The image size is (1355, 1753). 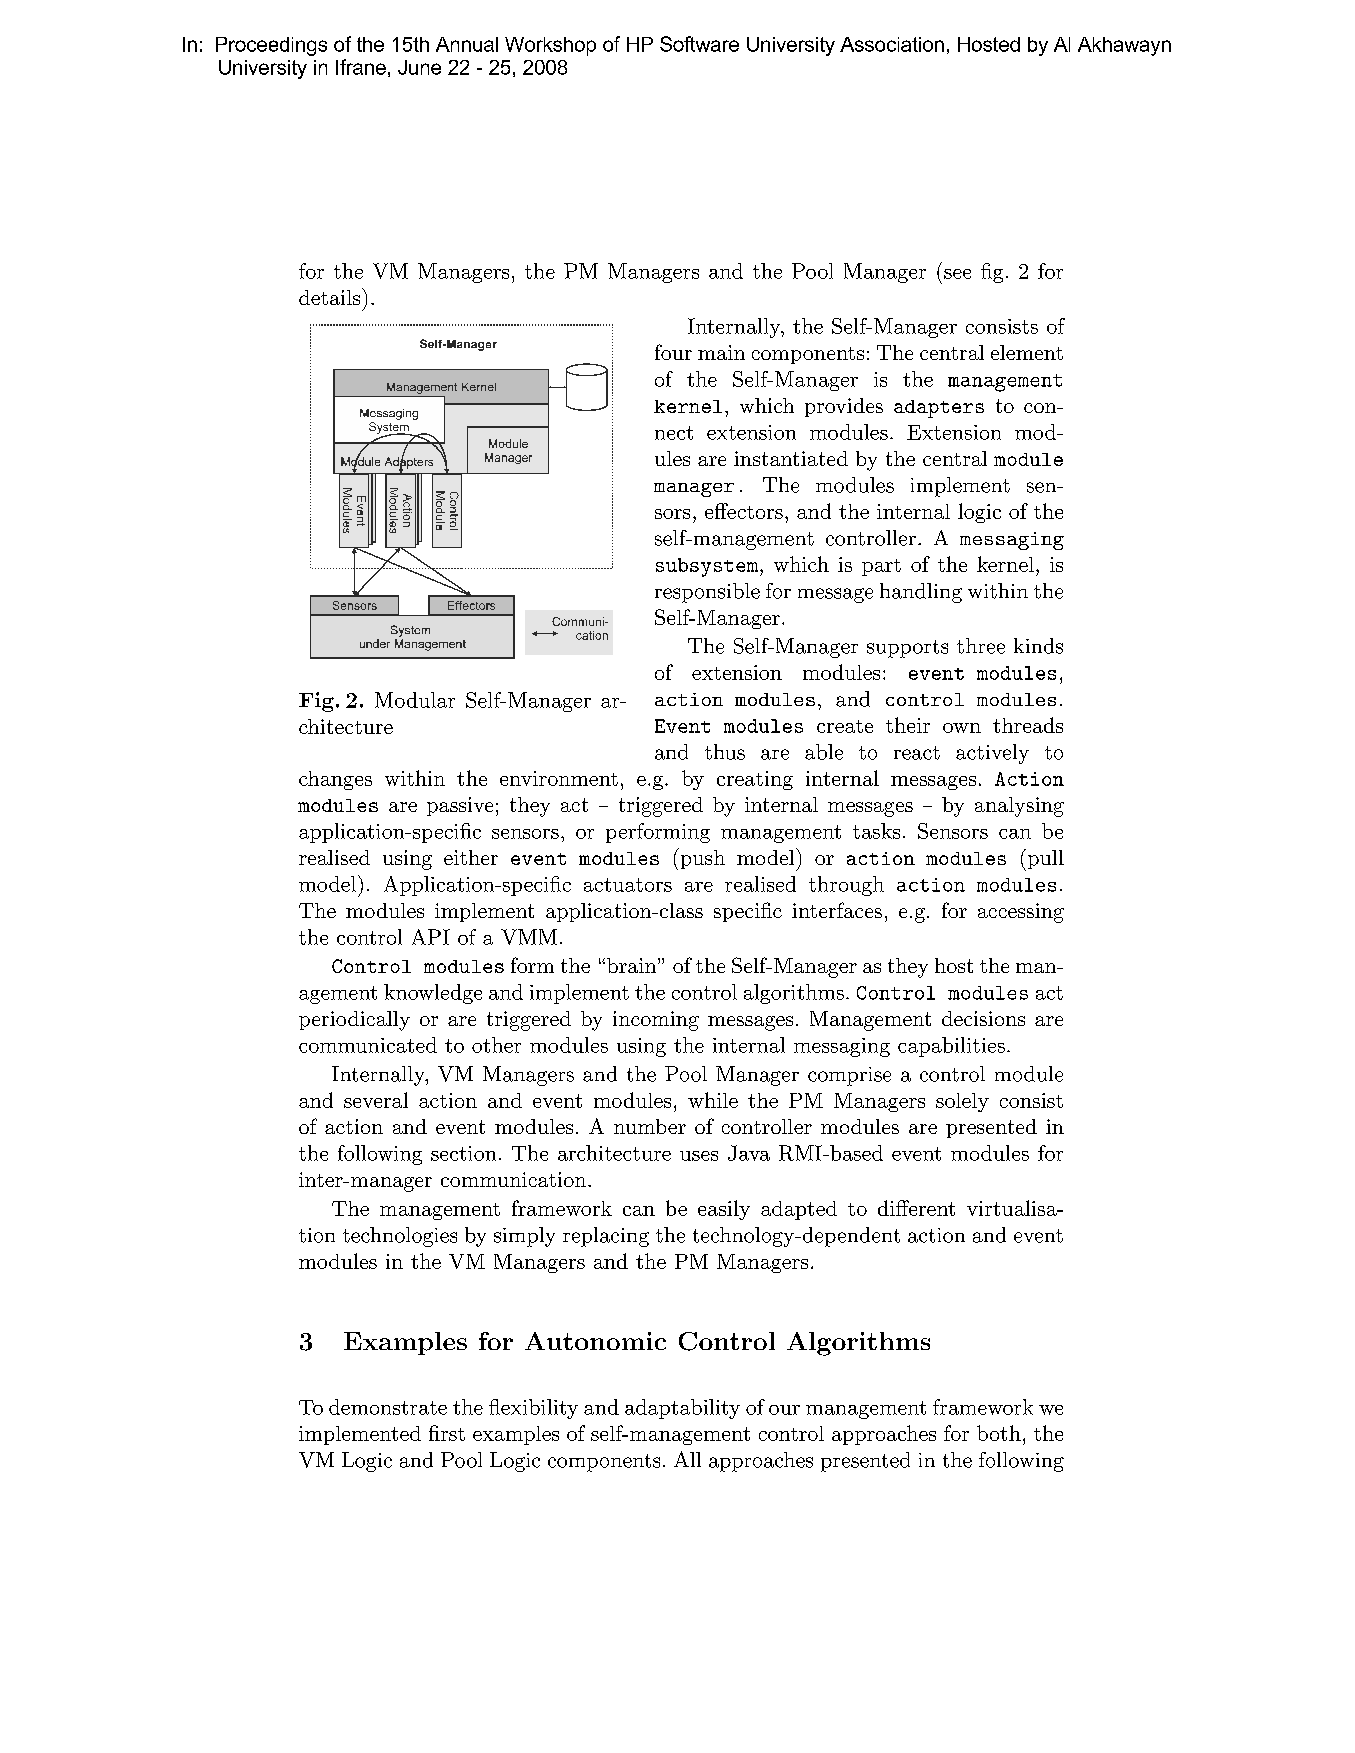 I want to click on June, so click(x=419, y=67).
